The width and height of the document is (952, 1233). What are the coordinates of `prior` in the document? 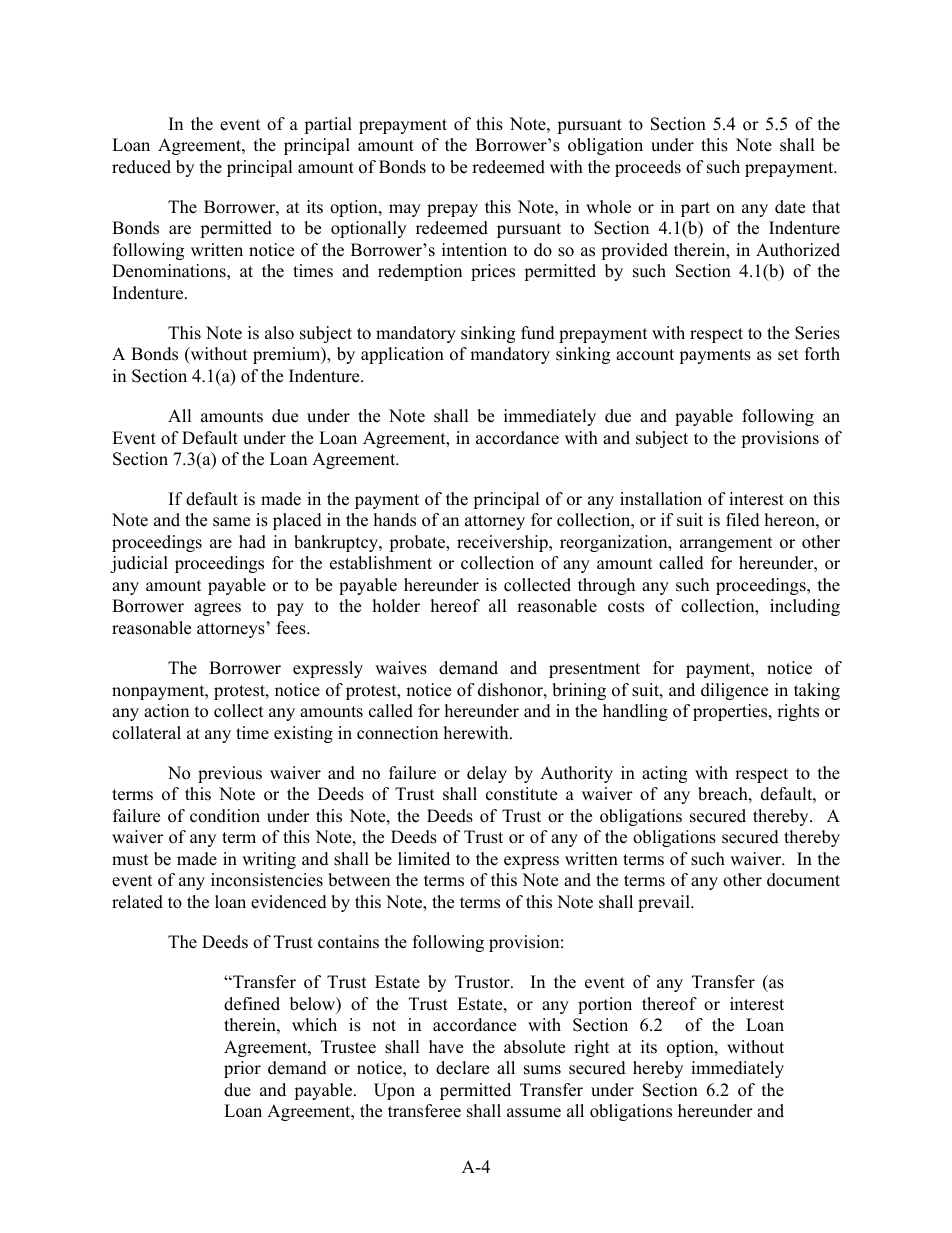 It's located at (242, 1069).
